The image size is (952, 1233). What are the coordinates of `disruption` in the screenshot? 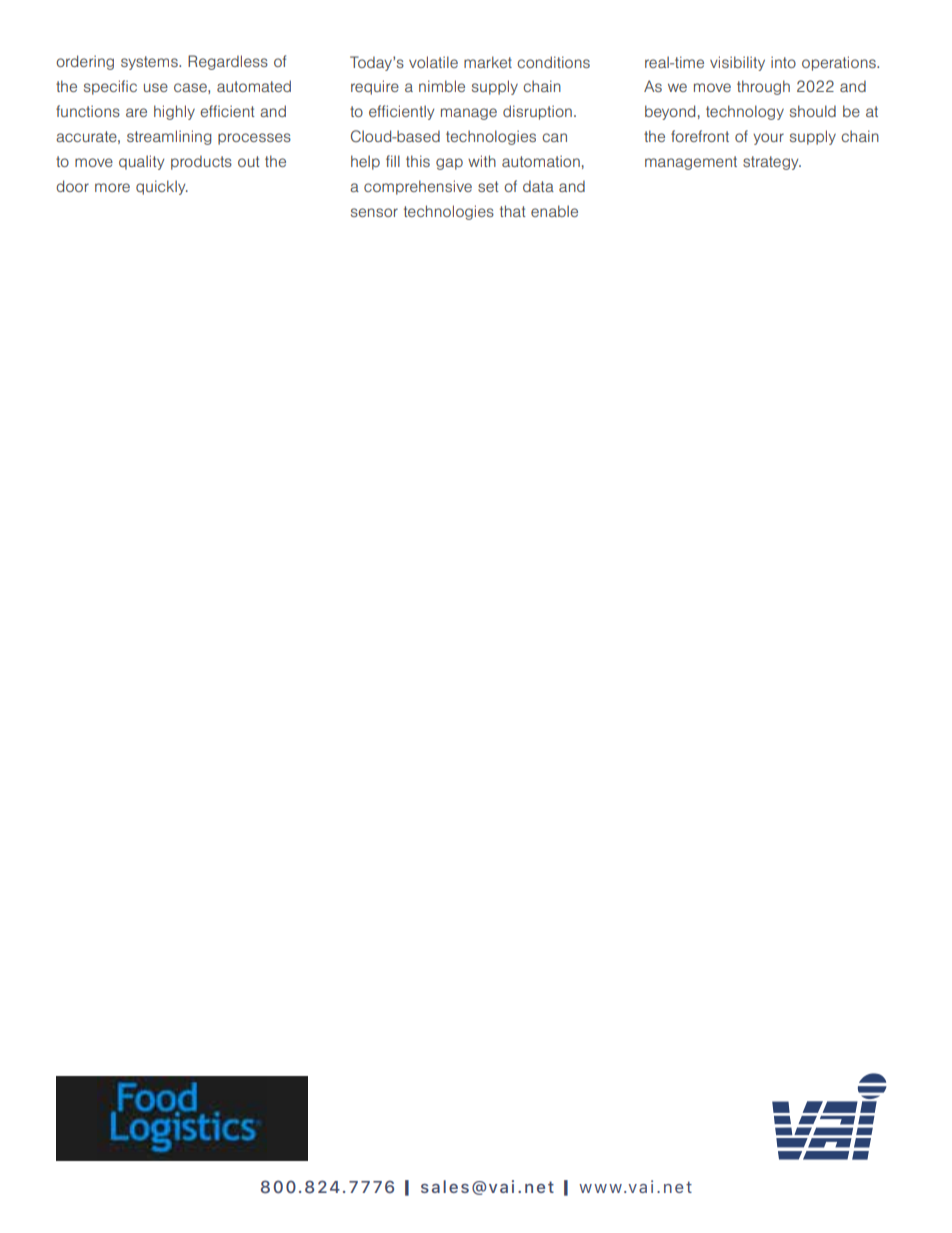 It's located at (537, 112).
